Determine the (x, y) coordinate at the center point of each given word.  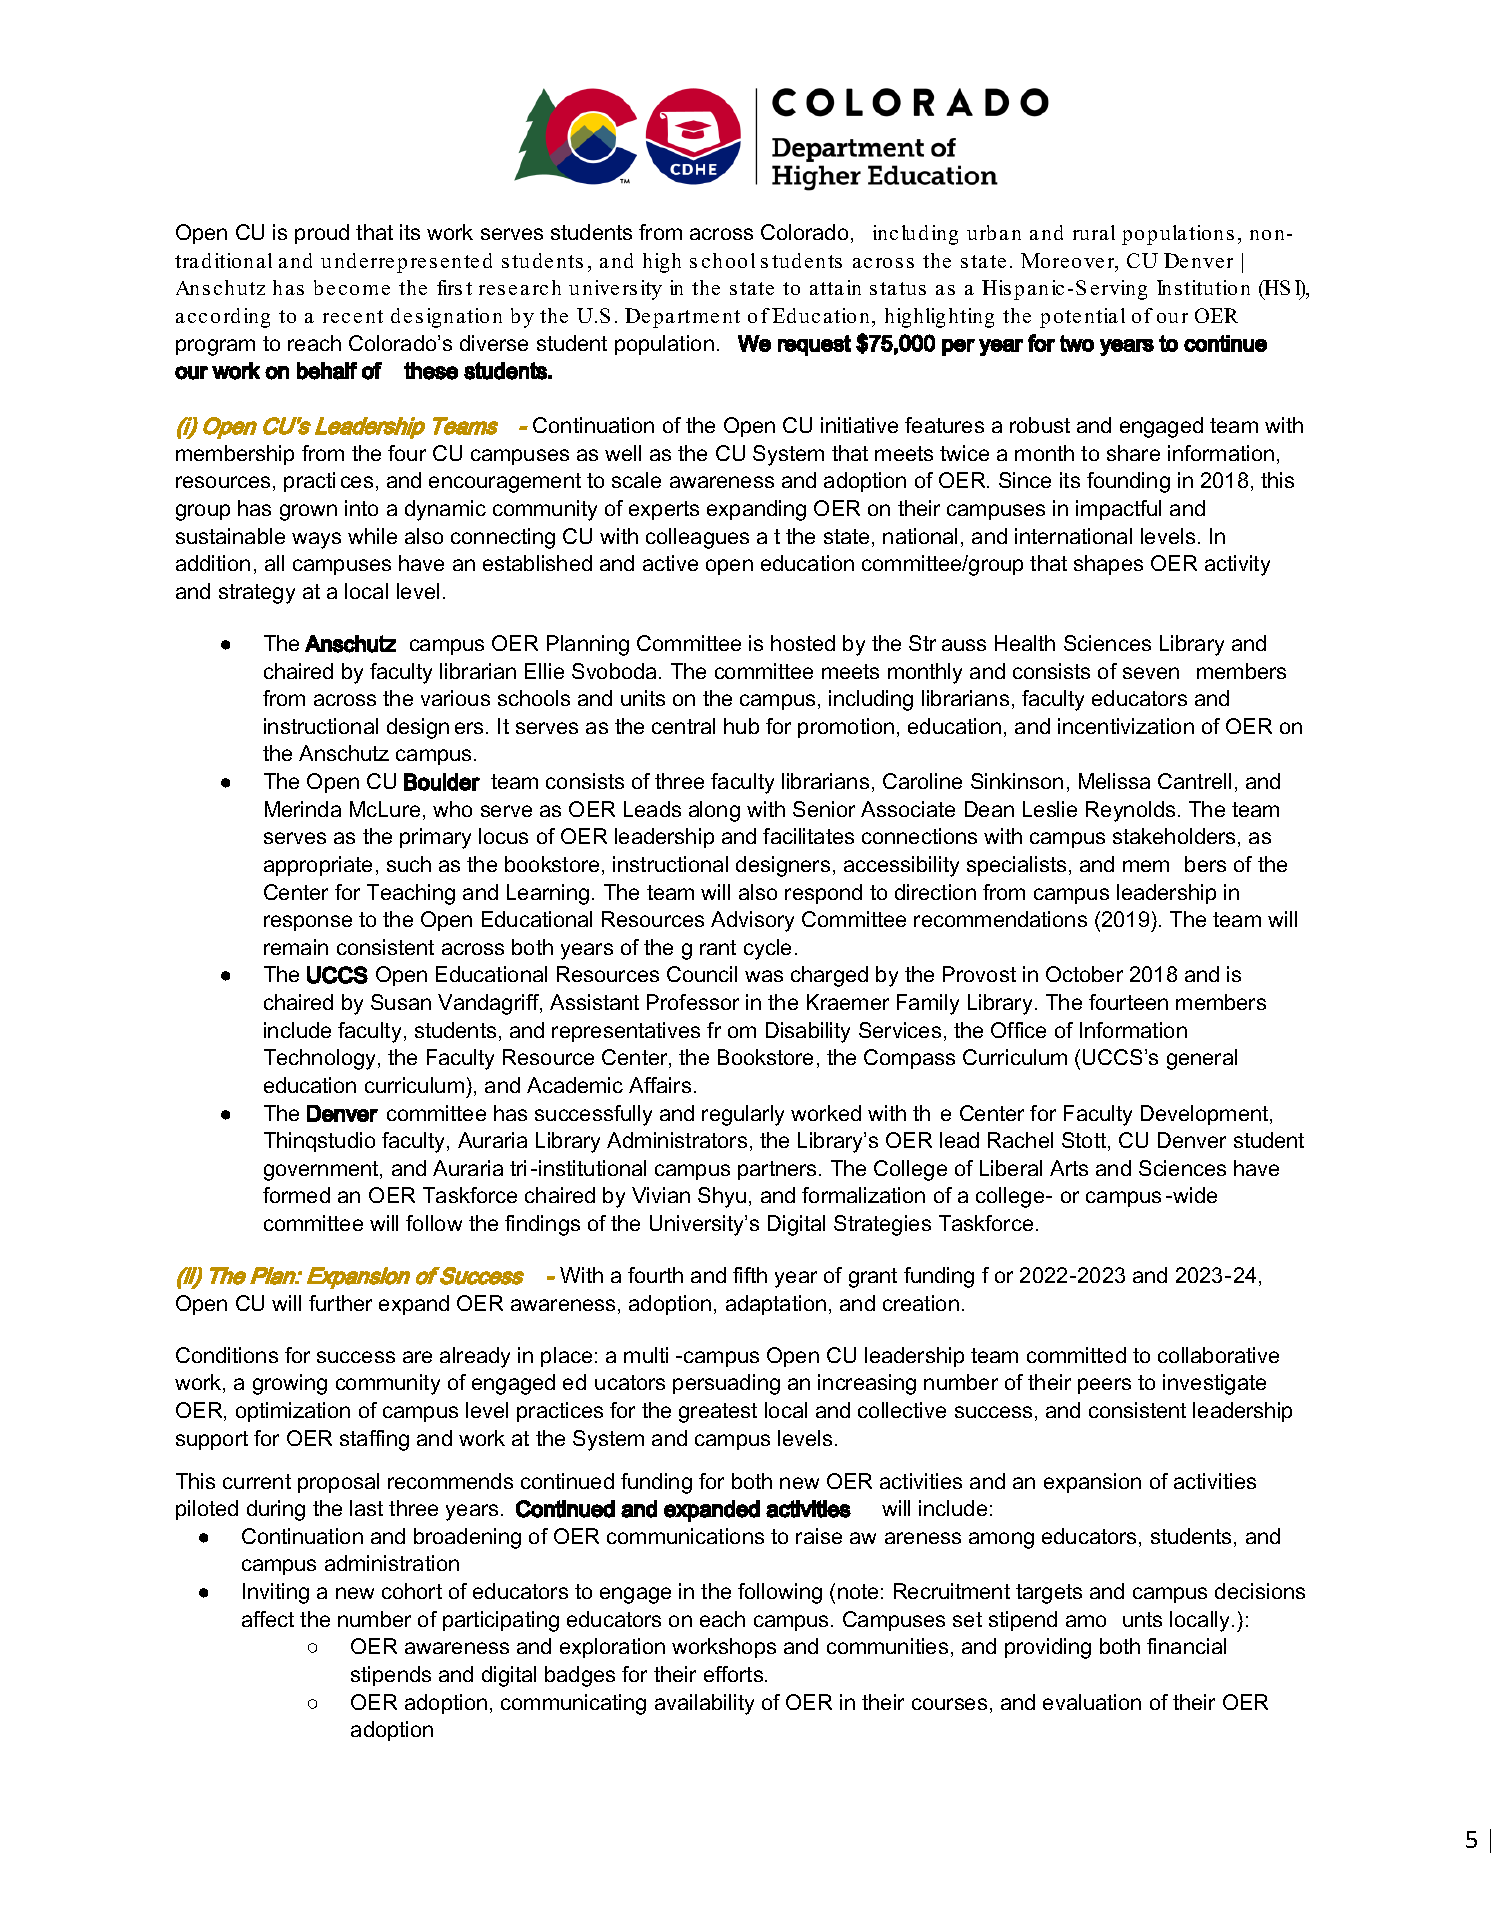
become (352, 287)
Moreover (1069, 262)
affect (268, 1619)
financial (1186, 1646)
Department (682, 318)
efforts (735, 1674)
